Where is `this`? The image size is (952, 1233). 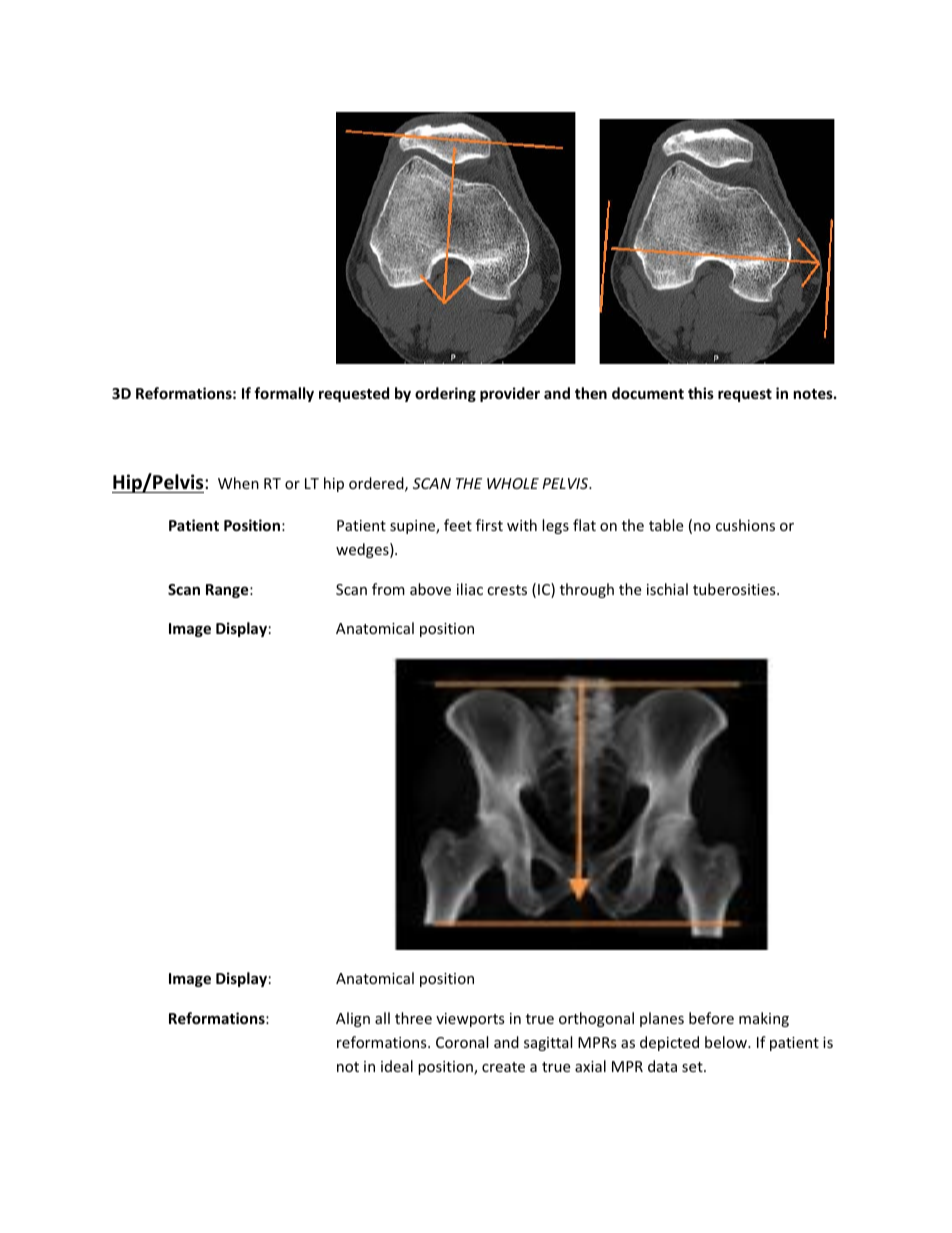
this is located at coordinates (701, 393).
